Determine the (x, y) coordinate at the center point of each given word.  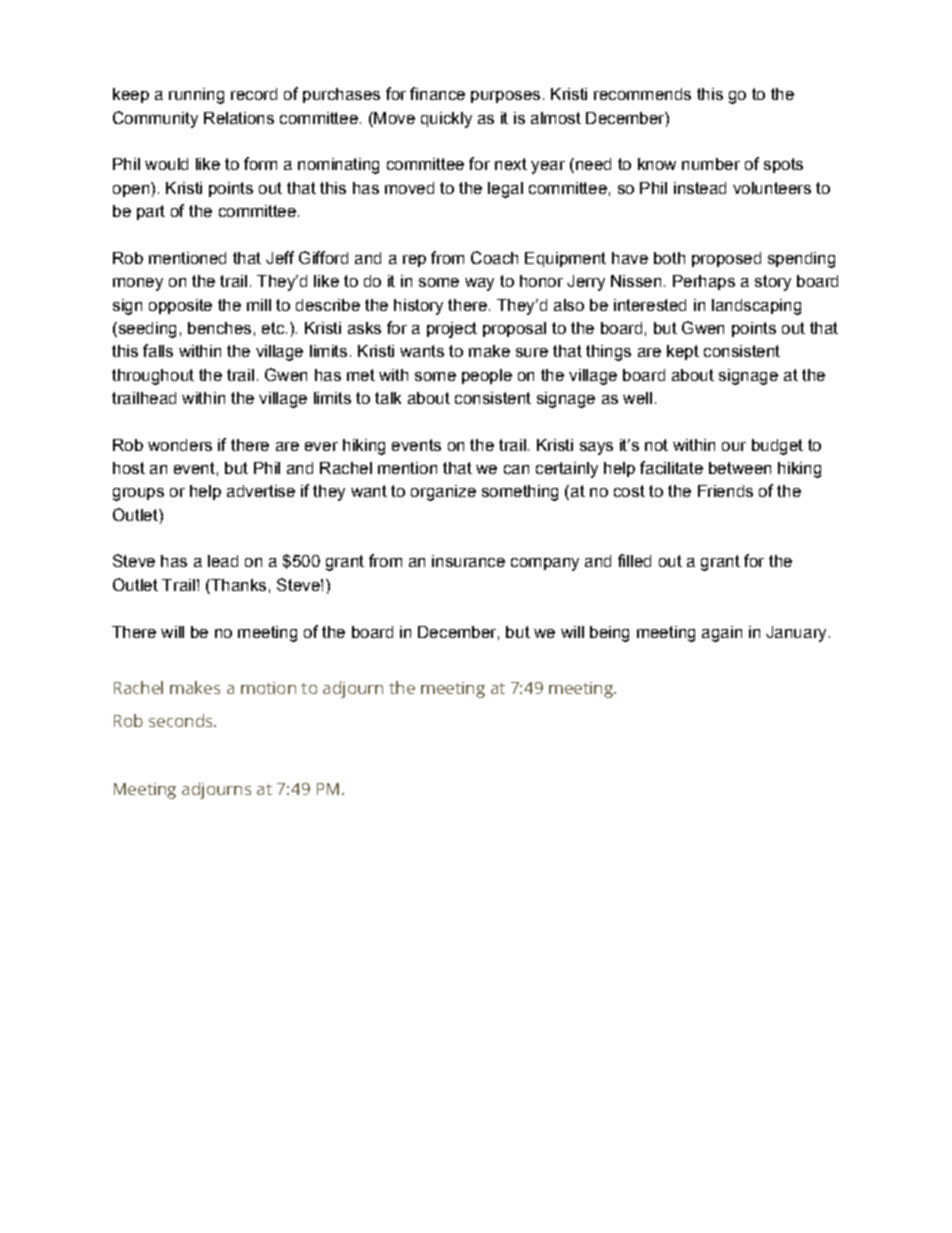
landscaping (756, 307)
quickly (446, 120)
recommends (642, 94)
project (452, 330)
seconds (182, 720)
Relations (239, 118)
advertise (261, 491)
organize (443, 493)
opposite (180, 306)
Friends (725, 491)
